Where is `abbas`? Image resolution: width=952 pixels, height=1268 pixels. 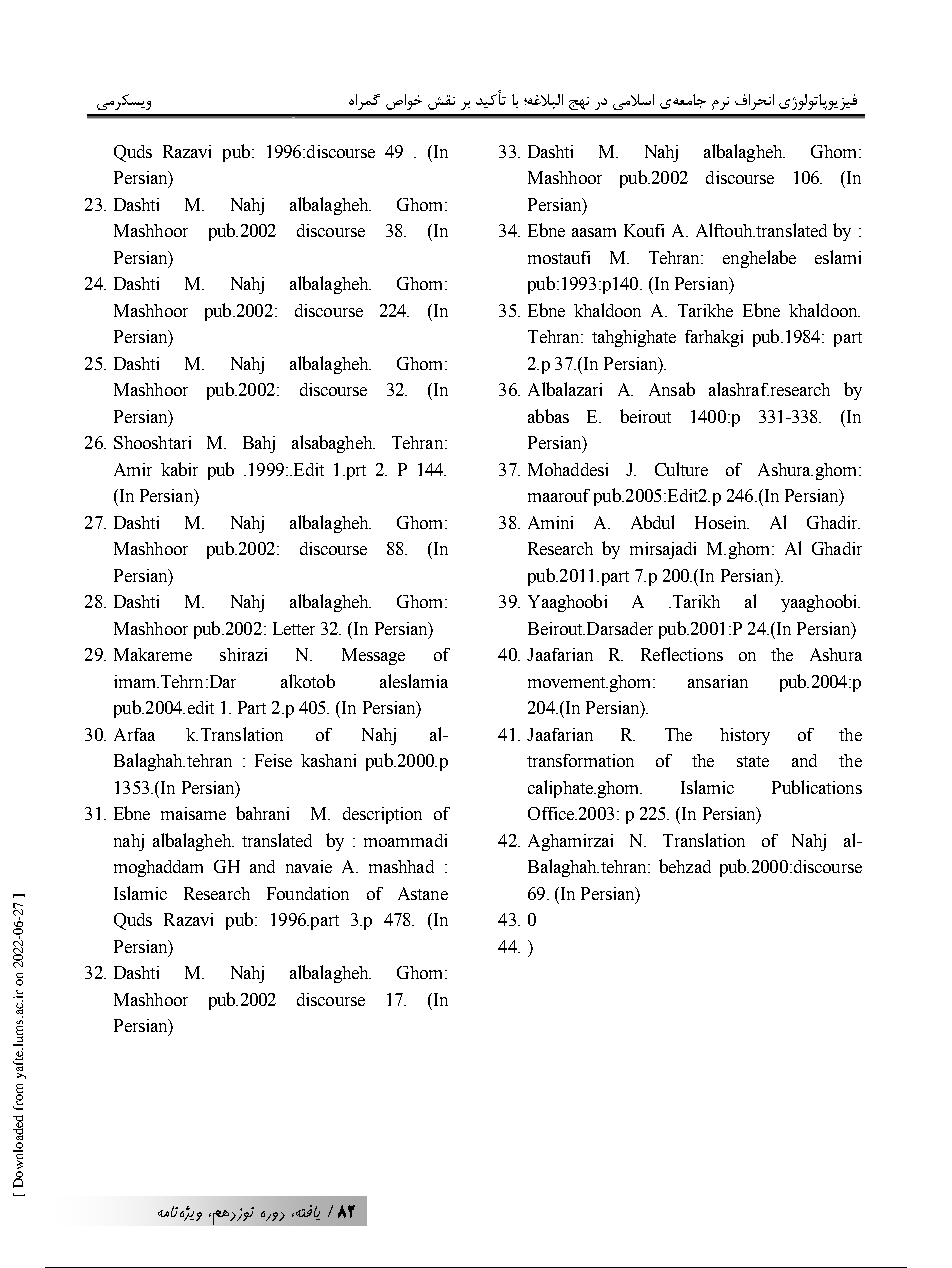 abbas is located at coordinates (548, 416).
